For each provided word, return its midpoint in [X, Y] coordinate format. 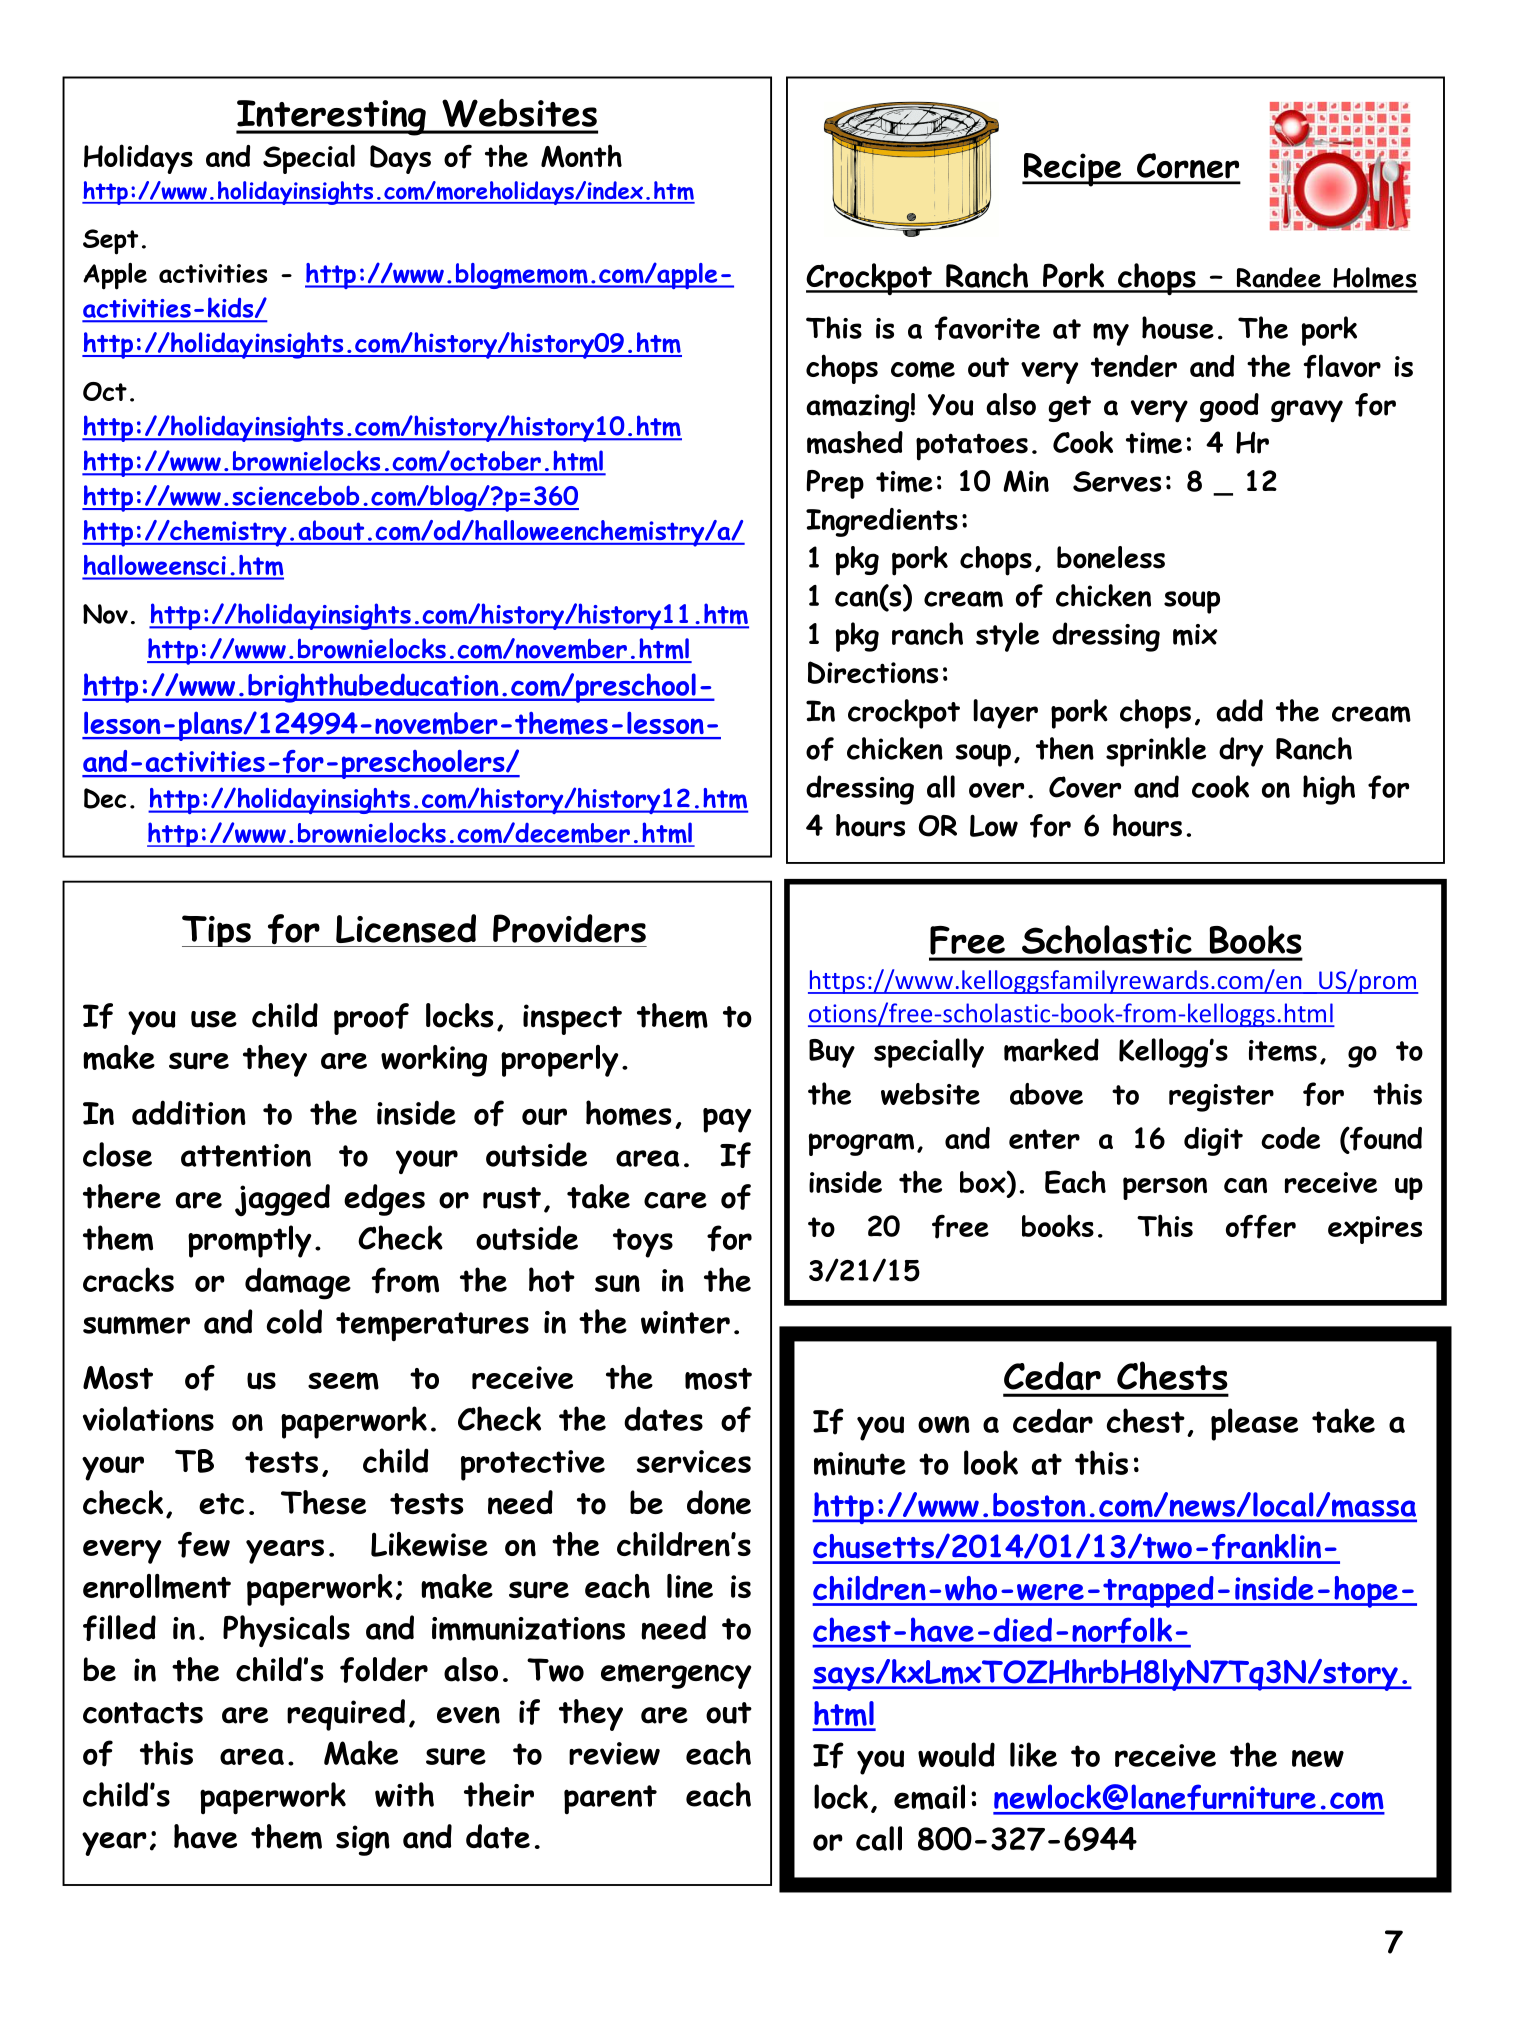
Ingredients [882, 522]
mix [1195, 635]
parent [610, 1799]
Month [581, 156]
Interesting [332, 118]
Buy [832, 1053]
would [956, 1754]
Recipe [1073, 170]
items [1283, 1051]
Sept [110, 242]
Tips [217, 931]
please [1254, 1424]
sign [363, 1840]
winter [685, 1322]
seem [343, 1381]
